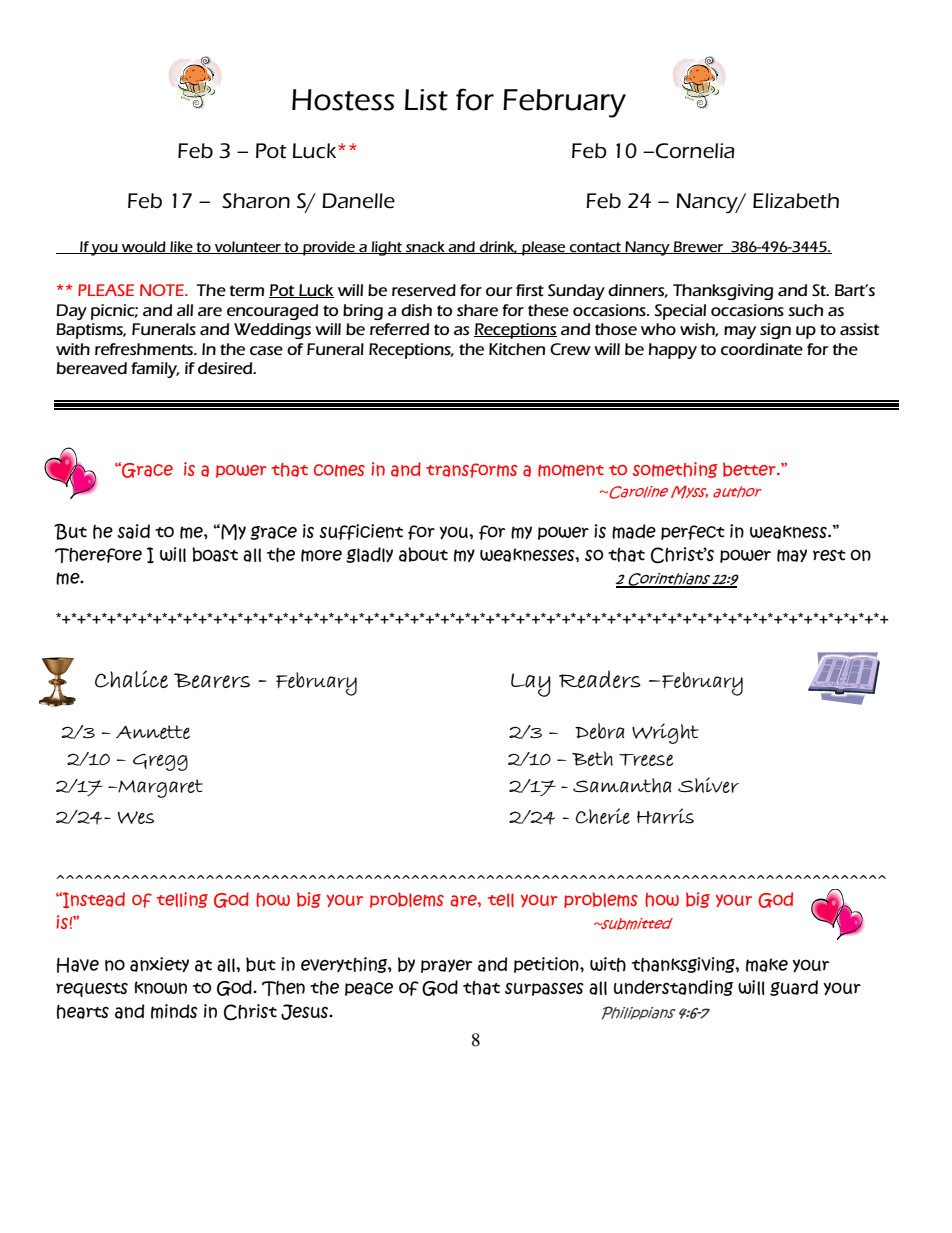  I want to click on Cherie, so click(603, 816).
